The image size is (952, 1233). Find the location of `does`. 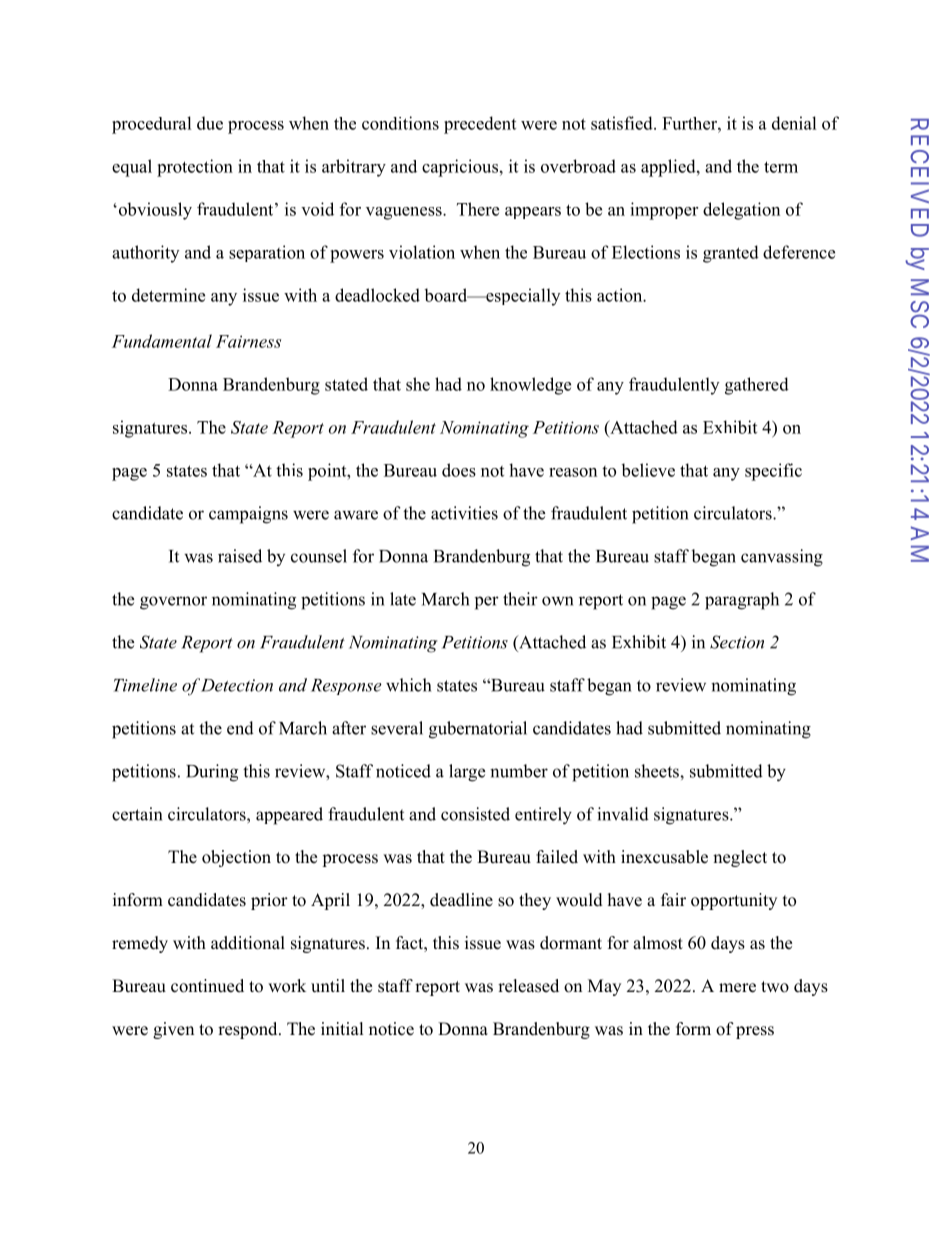

does is located at coordinates (459, 470).
